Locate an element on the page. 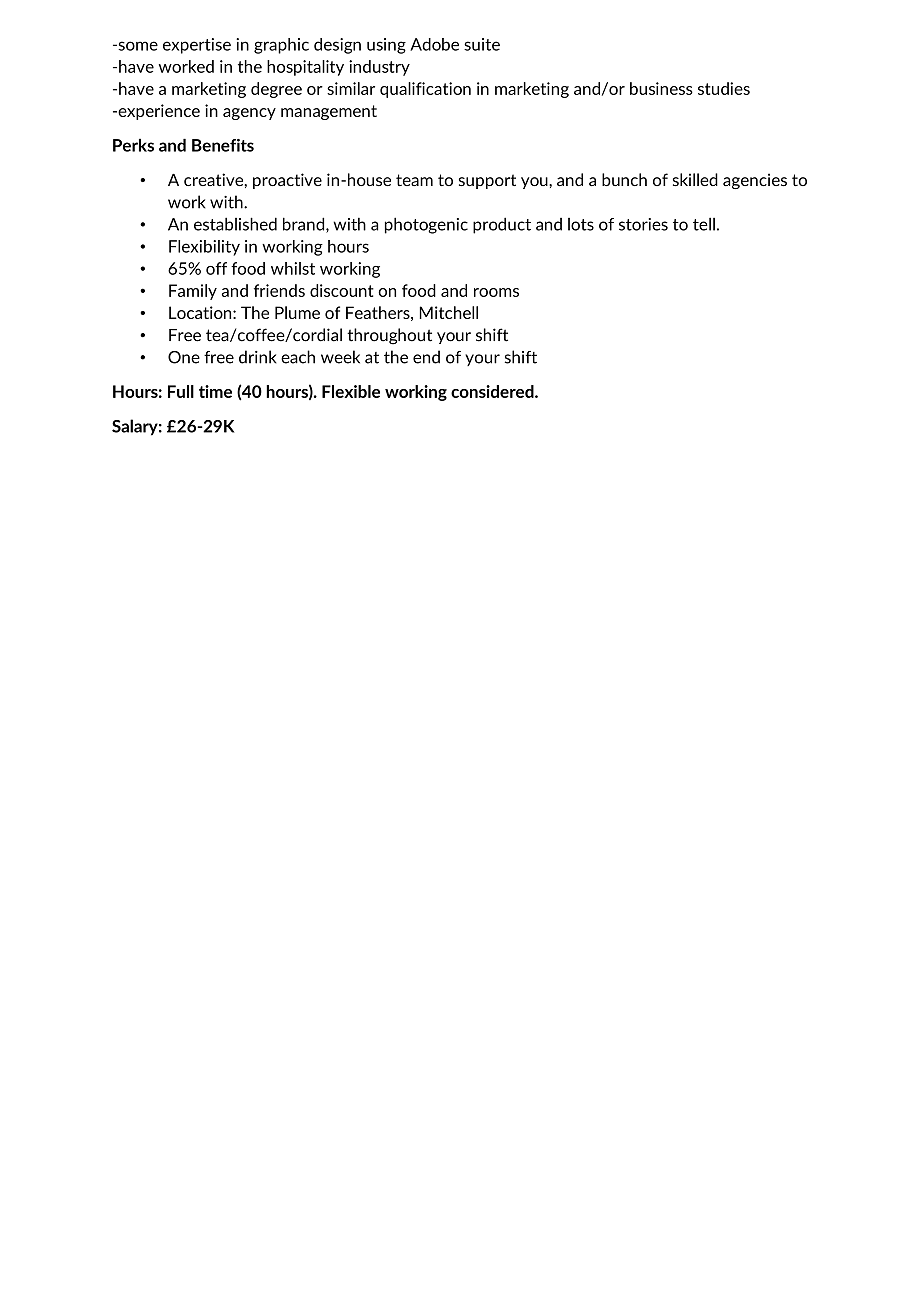 The image size is (924, 1308). time is located at coordinates (215, 391).
